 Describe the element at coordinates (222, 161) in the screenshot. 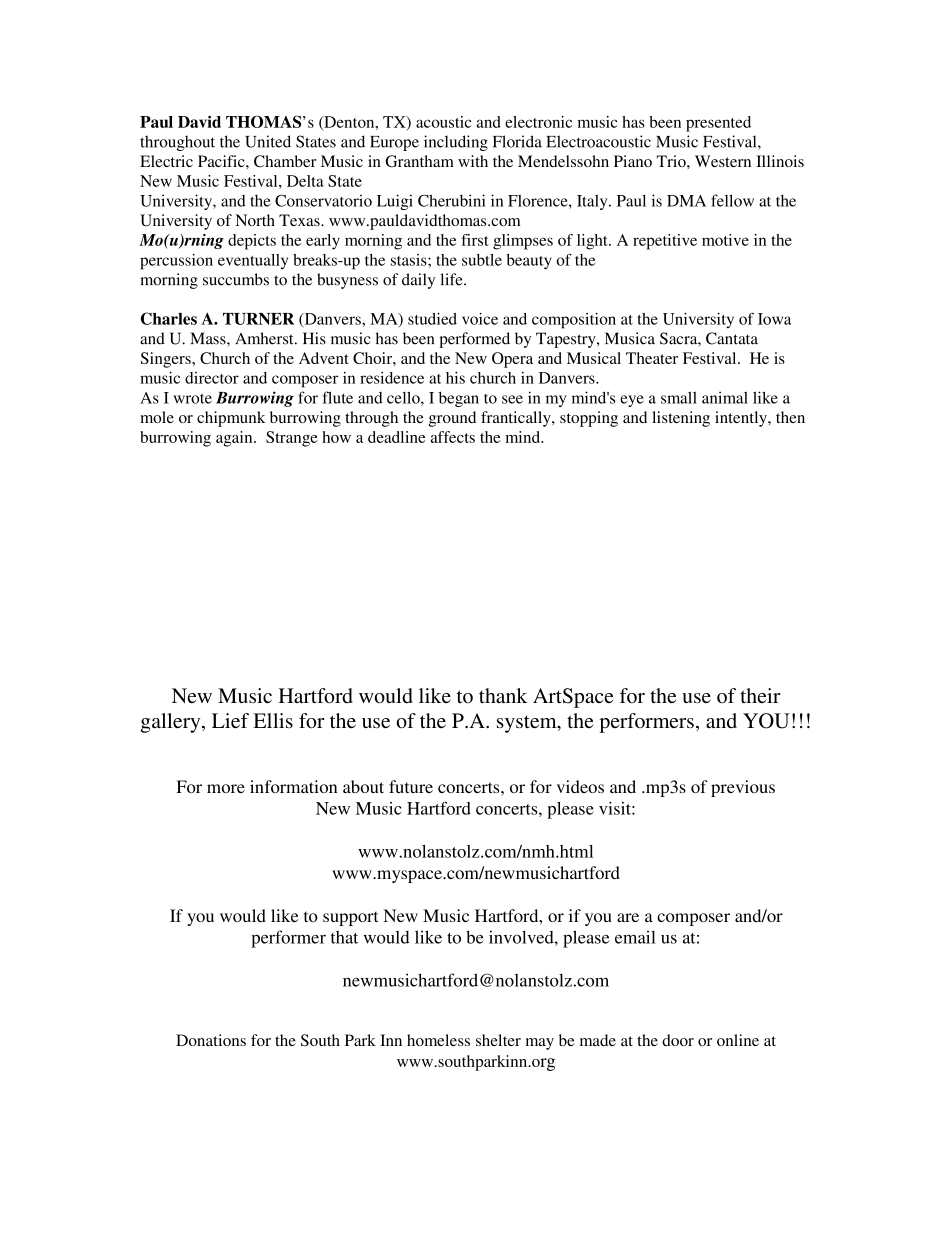

I see `Pacific` at that location.
